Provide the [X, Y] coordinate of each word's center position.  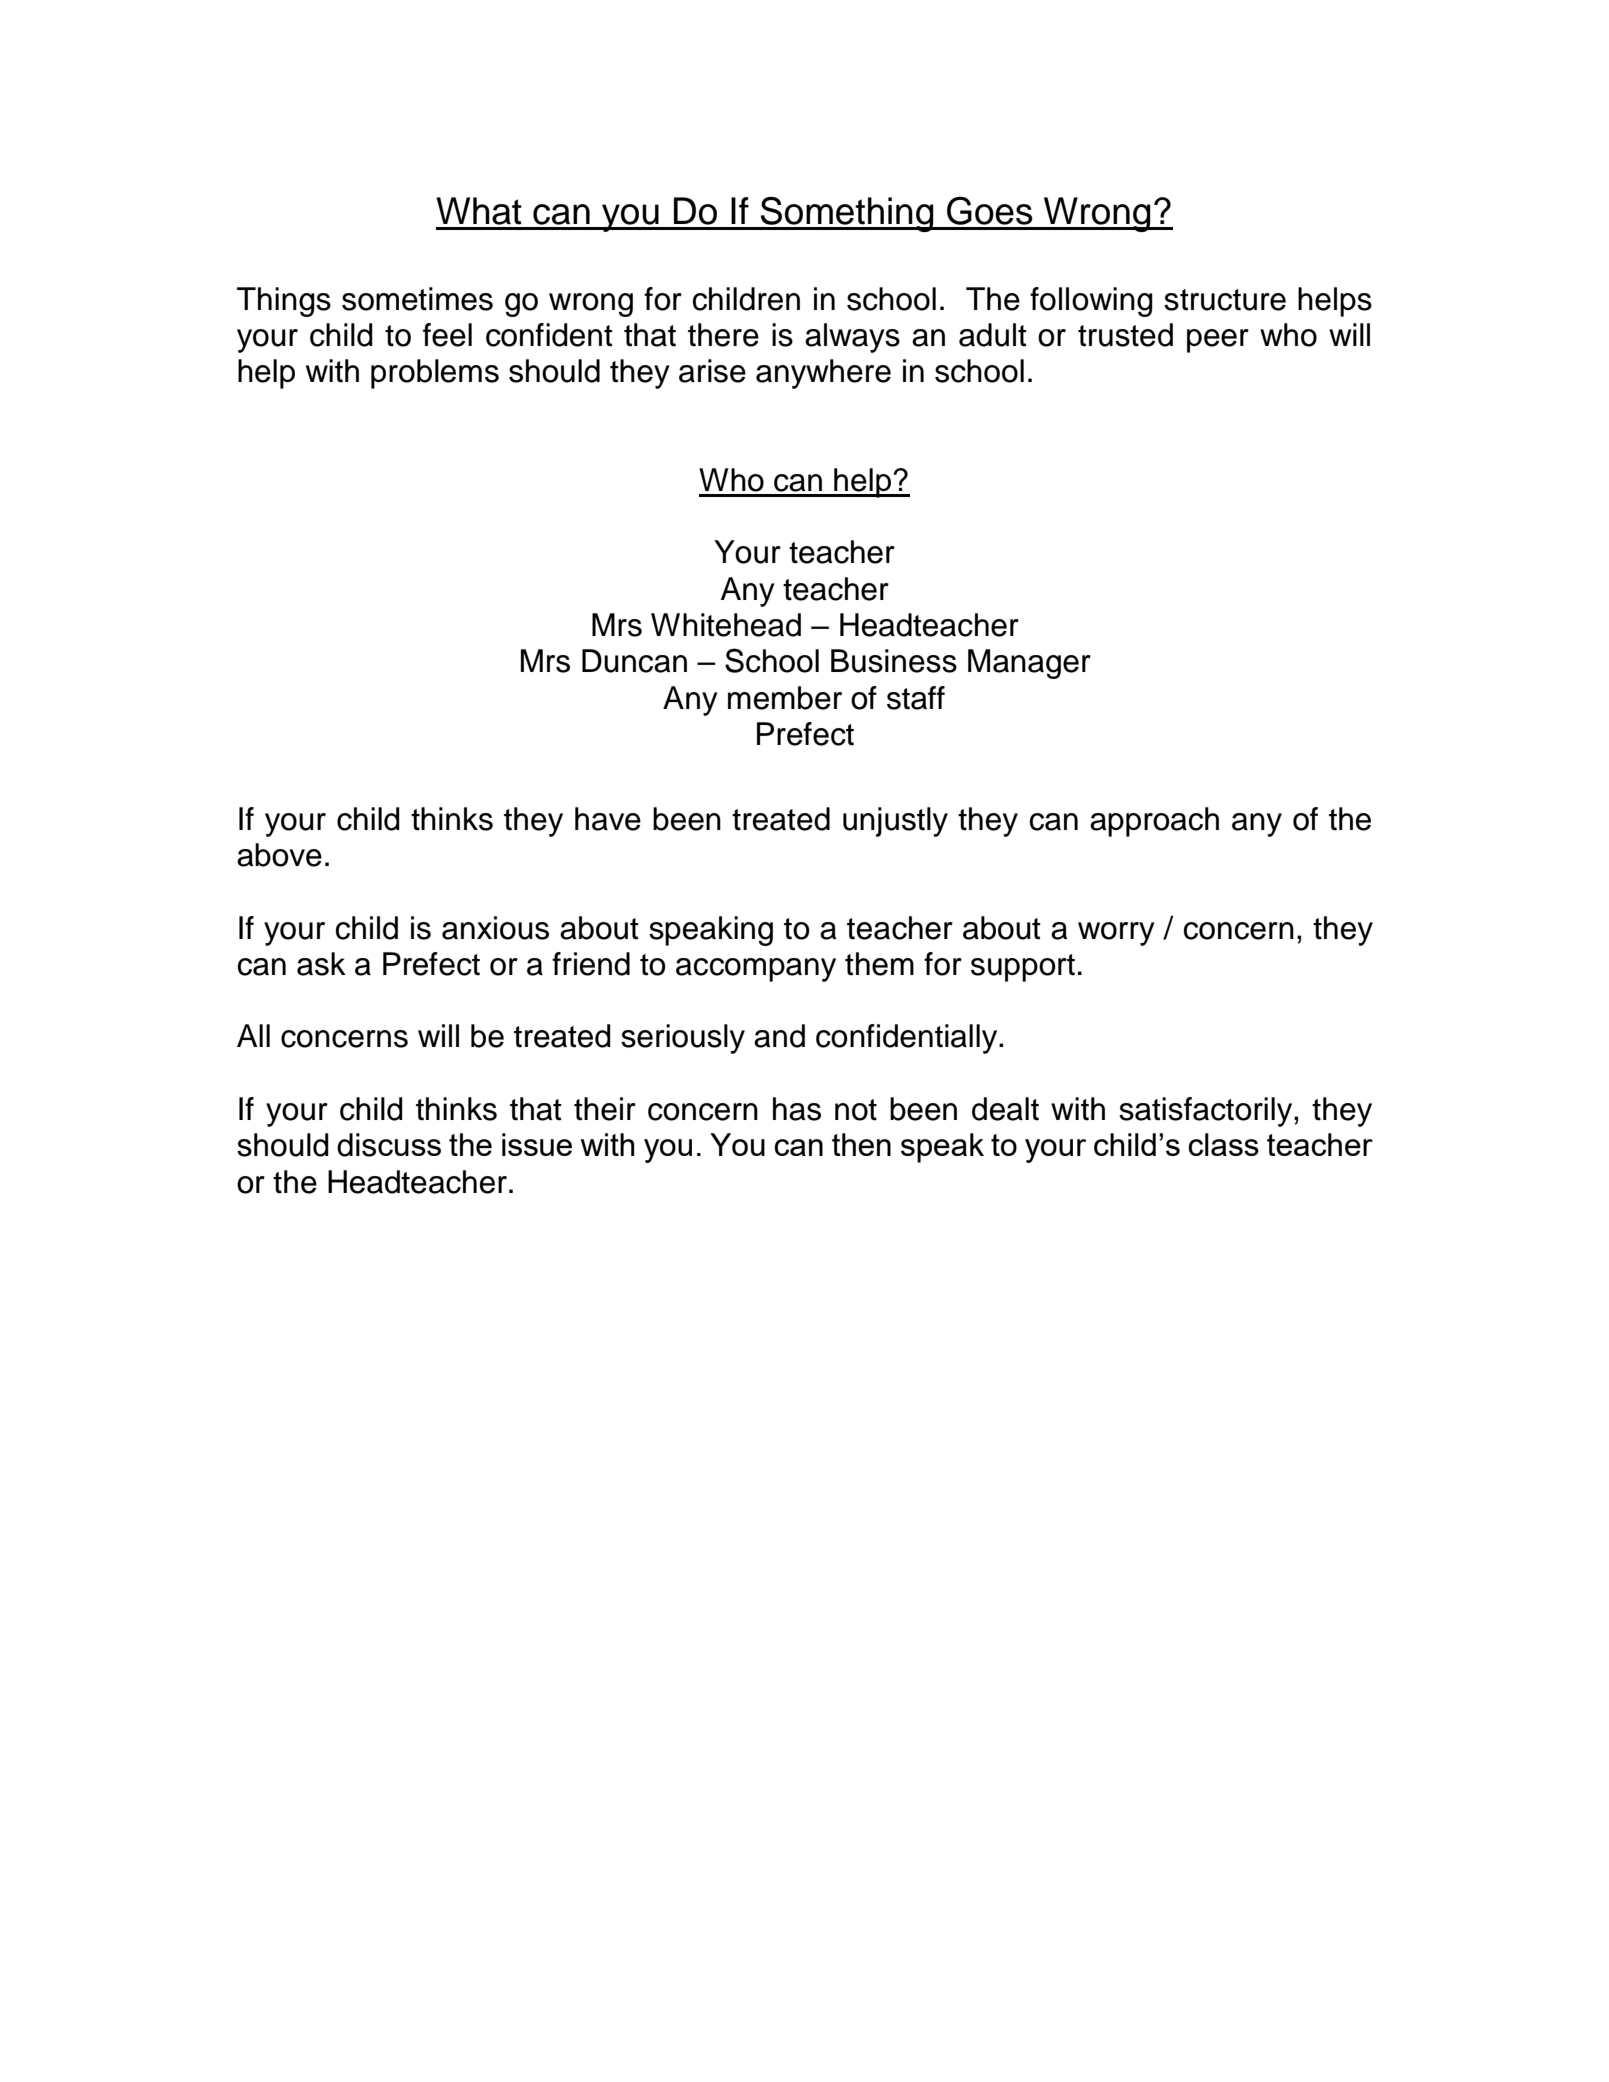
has [797, 1109]
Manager [1029, 664]
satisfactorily [1207, 1112]
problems [435, 374]
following [1091, 302]
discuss [389, 1145]
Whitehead [726, 625]
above [279, 855]
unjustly [895, 822]
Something [847, 214]
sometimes [417, 299]
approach [1154, 822]
